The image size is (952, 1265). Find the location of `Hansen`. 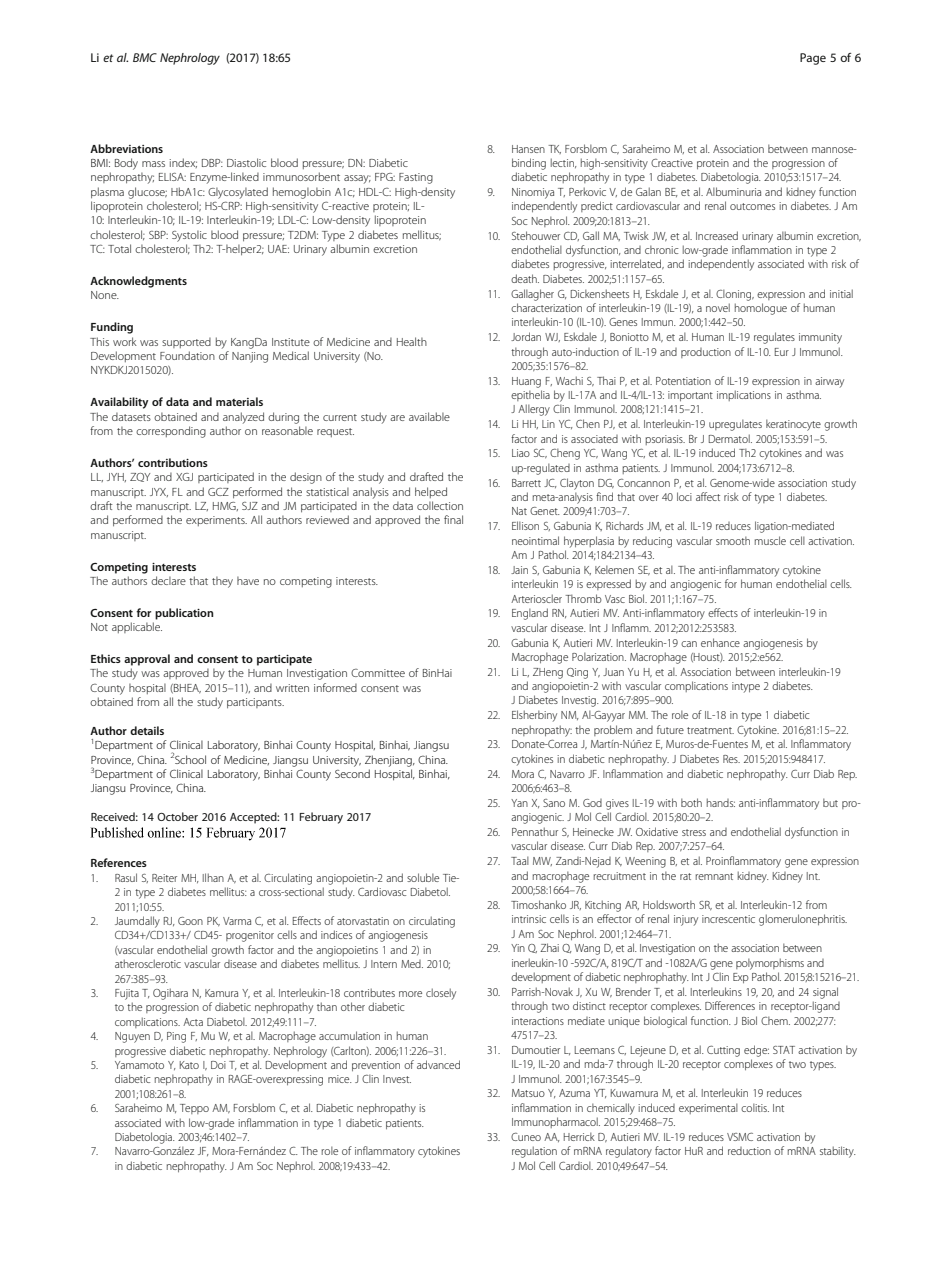

Hansen is located at coordinates (528, 149).
